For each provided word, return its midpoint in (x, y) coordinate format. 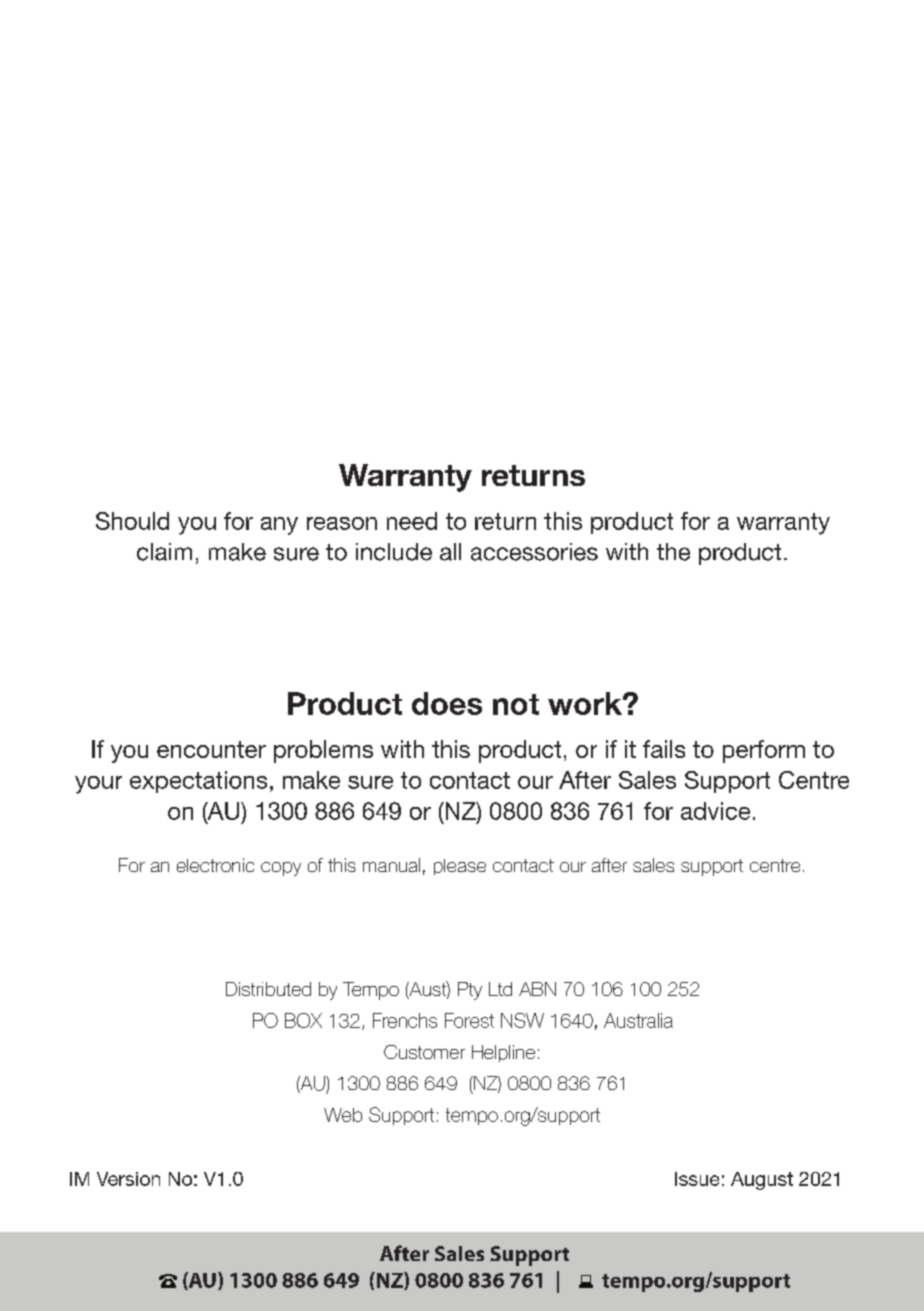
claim (164, 552)
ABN (537, 989)
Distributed (268, 989)
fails (664, 749)
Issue (697, 1179)
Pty (470, 991)
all (450, 552)
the (673, 552)
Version (128, 1179)
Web (343, 1115)
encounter (211, 749)
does (447, 703)
